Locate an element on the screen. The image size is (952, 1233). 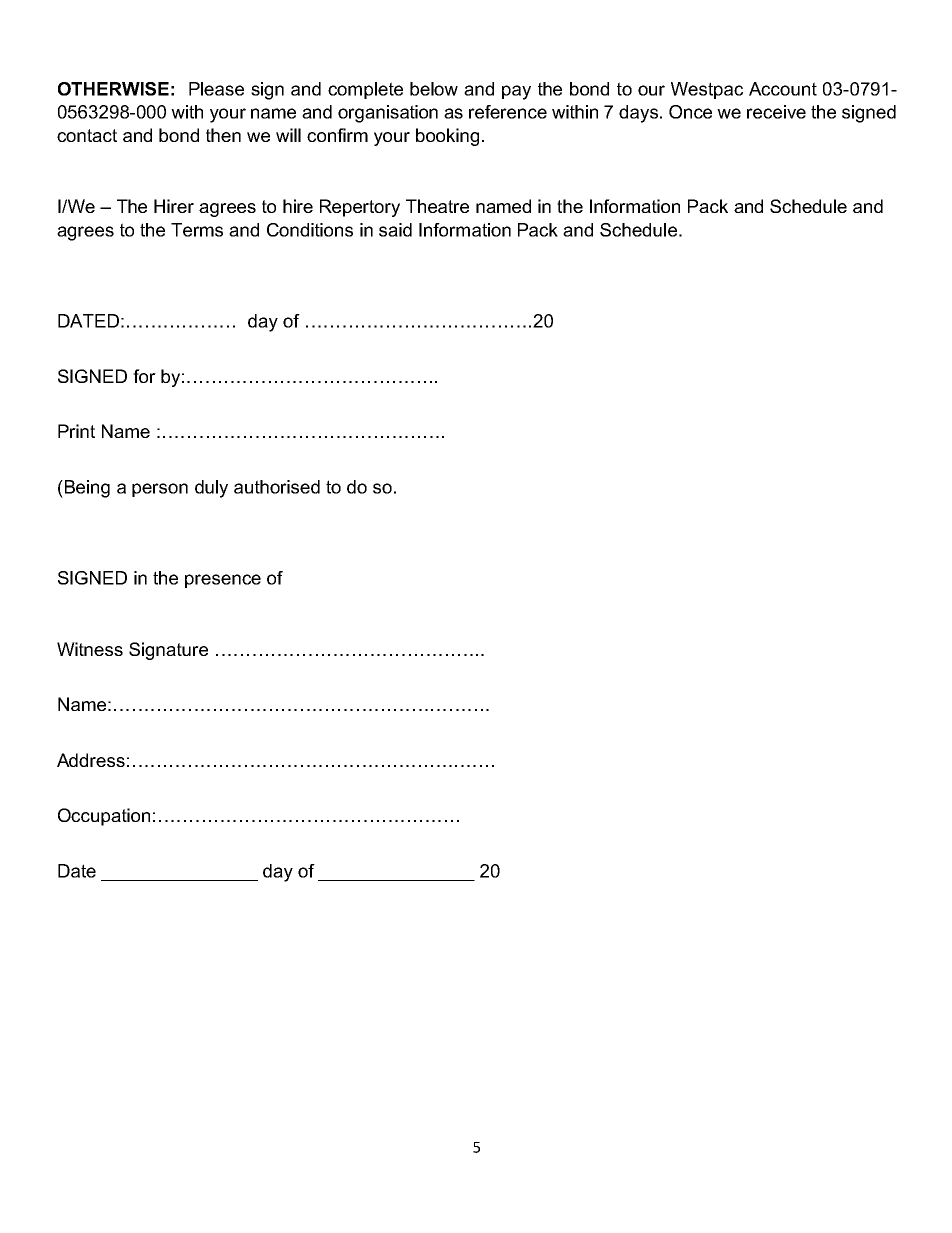
Theatre is located at coordinates (437, 206).
